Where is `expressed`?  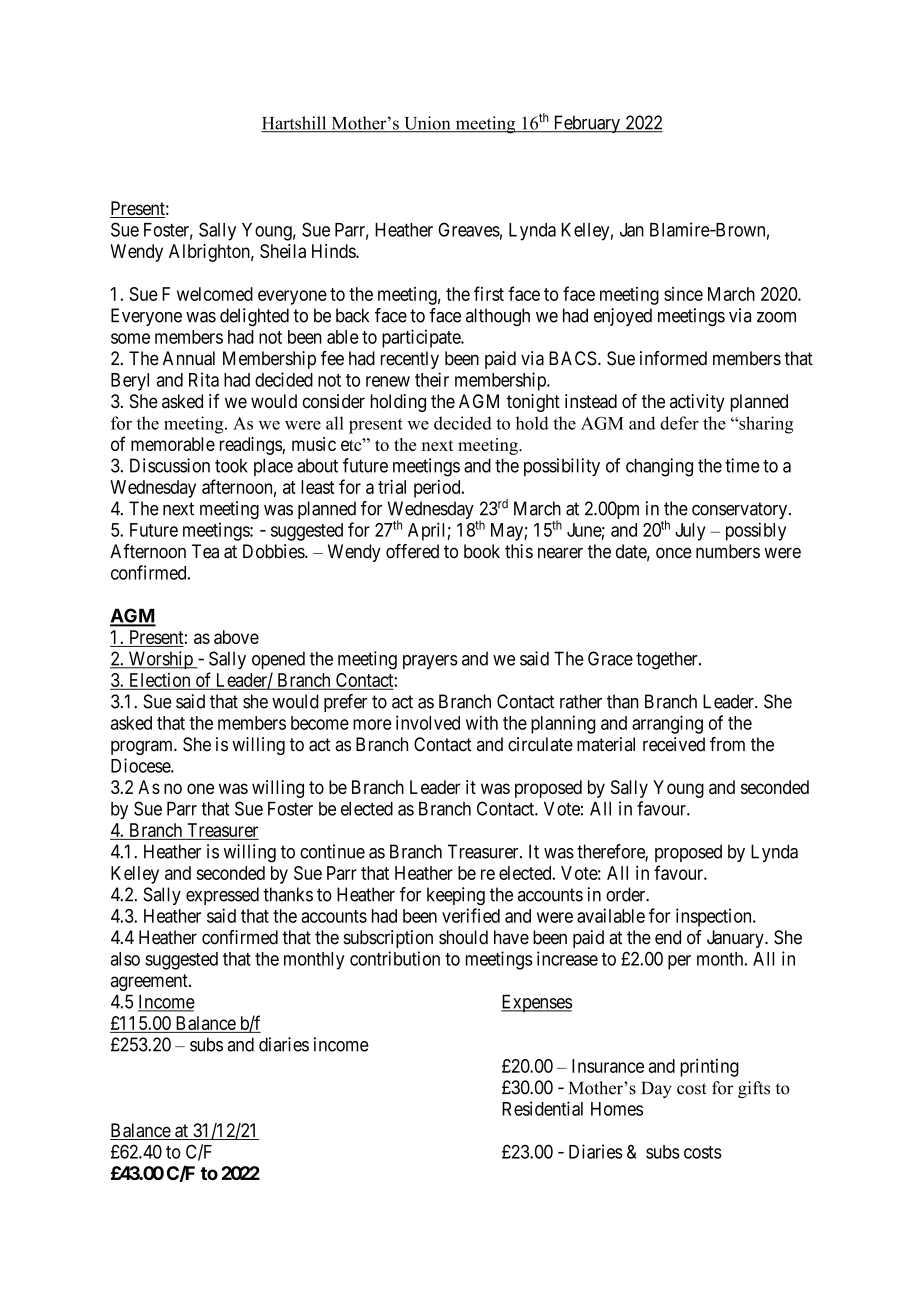
expressed is located at coordinates (222, 896).
